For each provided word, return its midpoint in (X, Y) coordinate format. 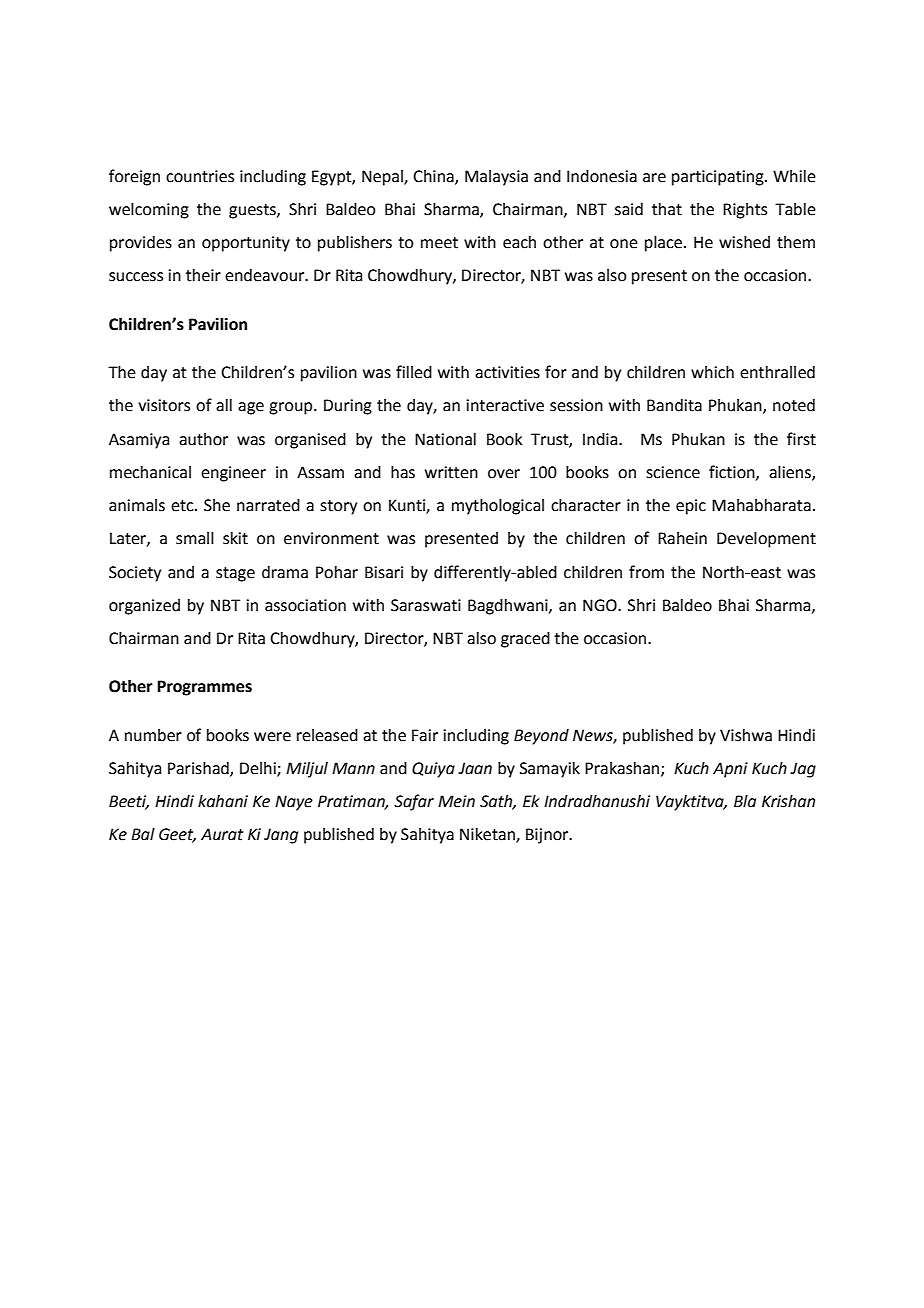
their (203, 275)
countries (200, 176)
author (203, 439)
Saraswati (426, 605)
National (445, 439)
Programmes (204, 688)
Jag (803, 770)
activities (507, 372)
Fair (425, 735)
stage (235, 574)
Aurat (222, 834)
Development (766, 540)
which (712, 372)
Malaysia (496, 178)
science (673, 472)
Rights (745, 211)
